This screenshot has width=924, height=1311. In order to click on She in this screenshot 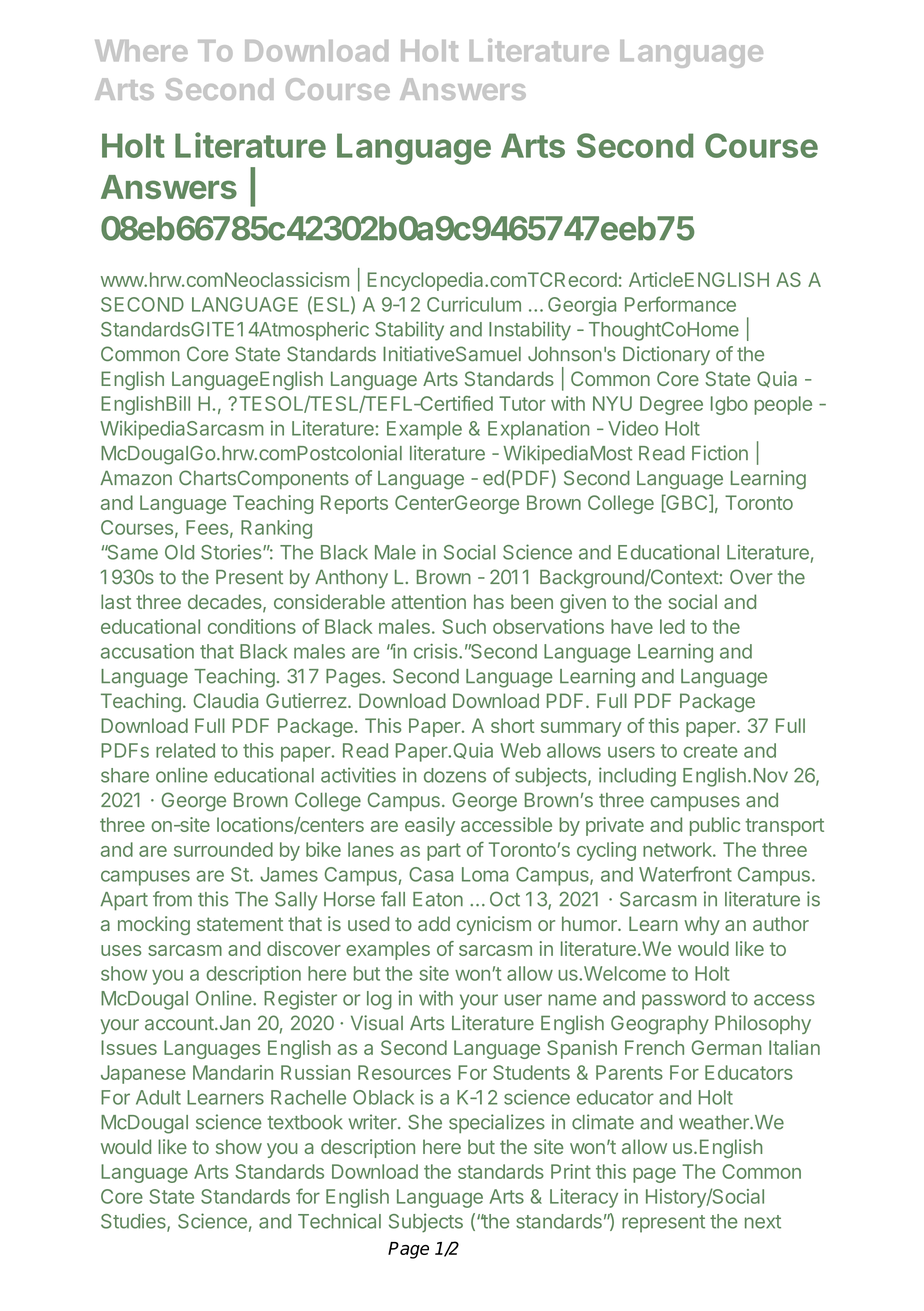, I will do `click(425, 1122)`.
